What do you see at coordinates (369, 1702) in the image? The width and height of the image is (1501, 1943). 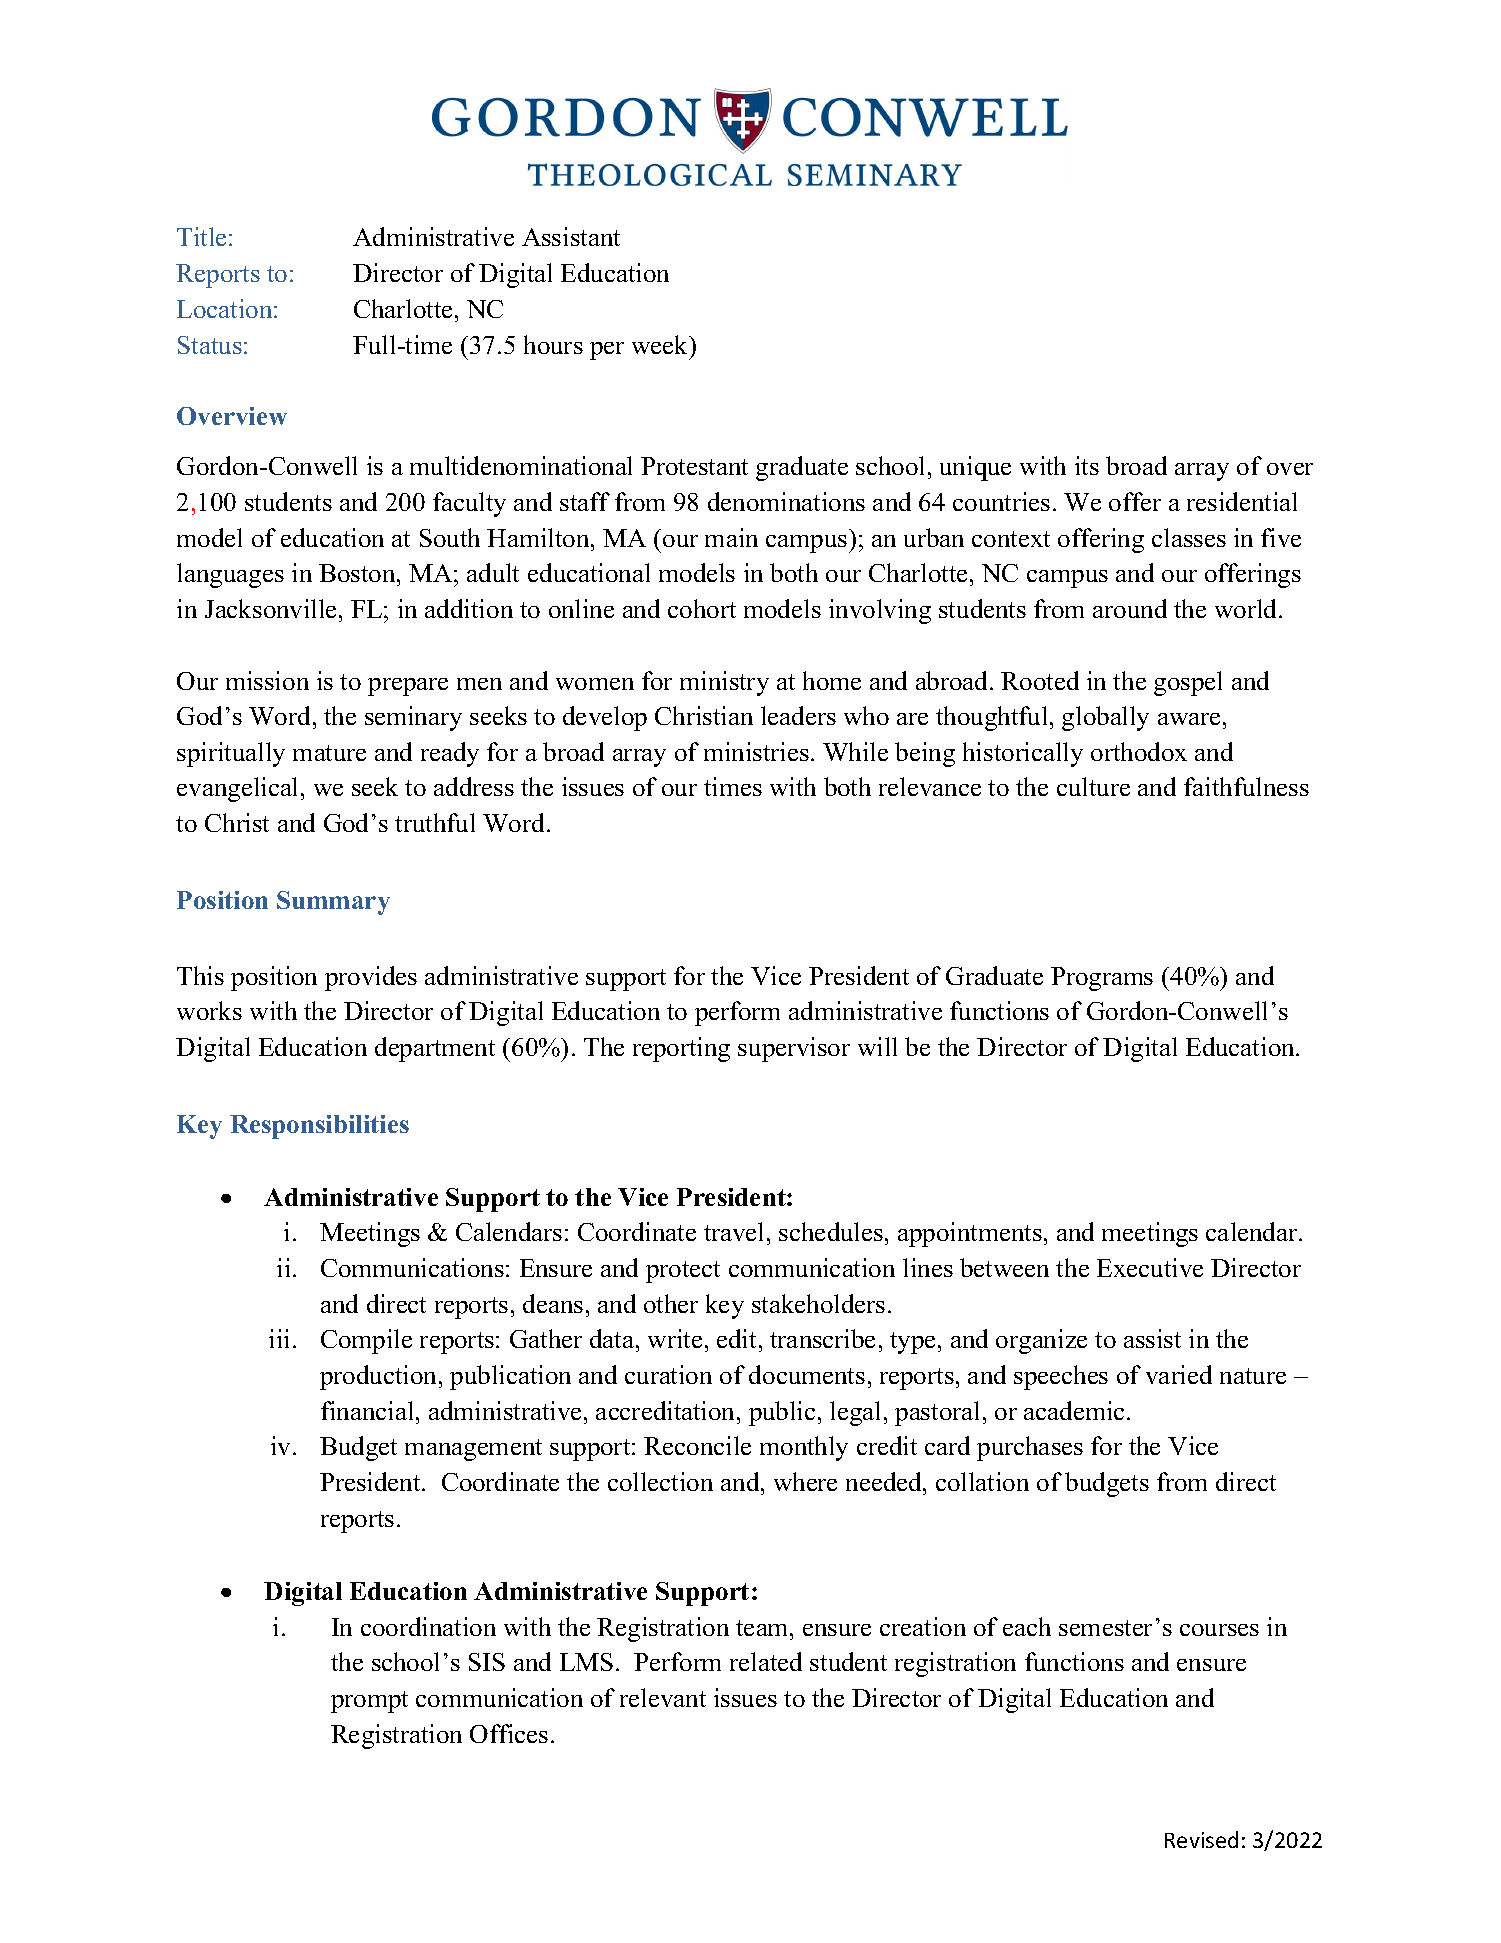 I see `prompt` at bounding box center [369, 1702].
